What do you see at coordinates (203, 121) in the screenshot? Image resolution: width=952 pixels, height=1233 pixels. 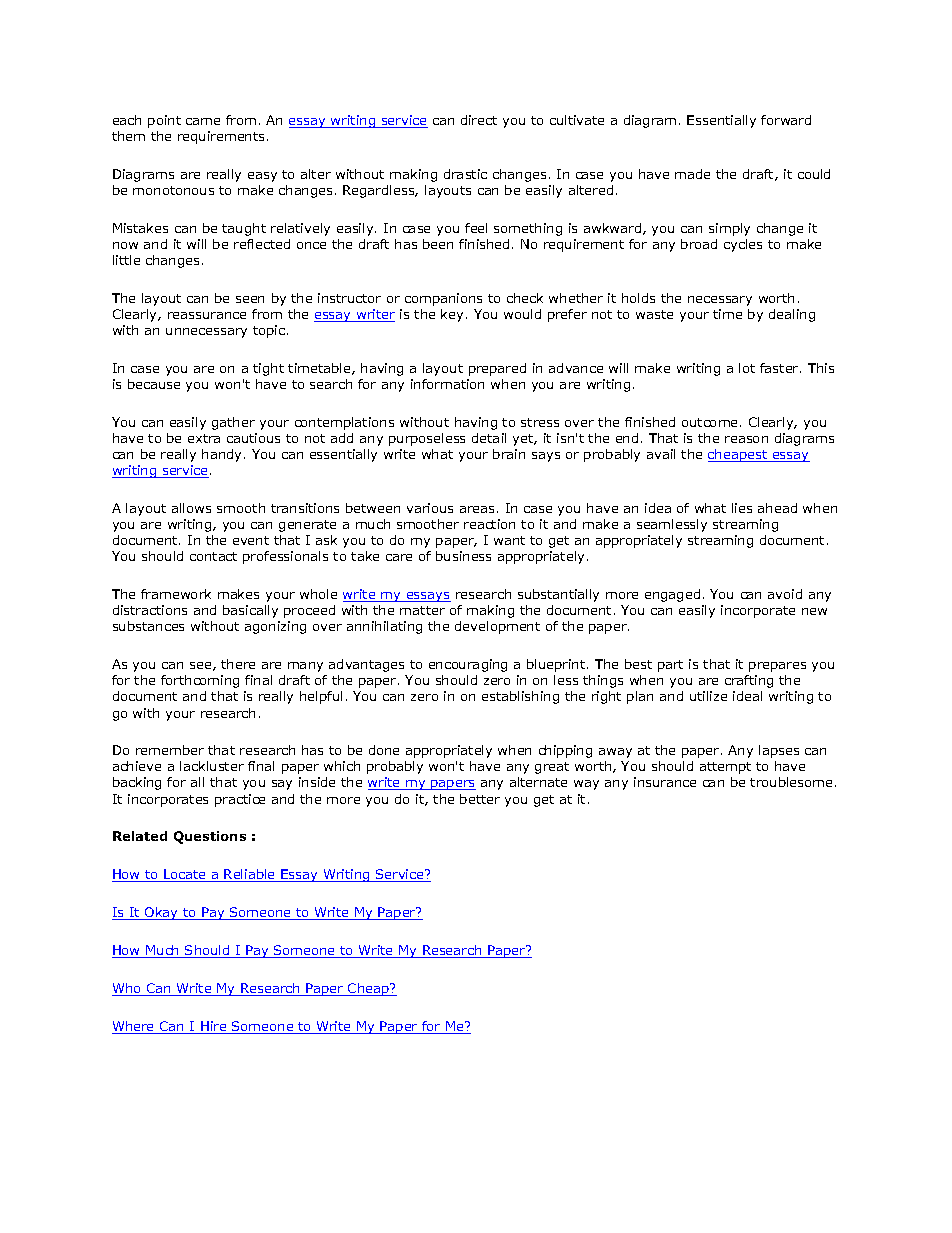 I see `came` at bounding box center [203, 121].
